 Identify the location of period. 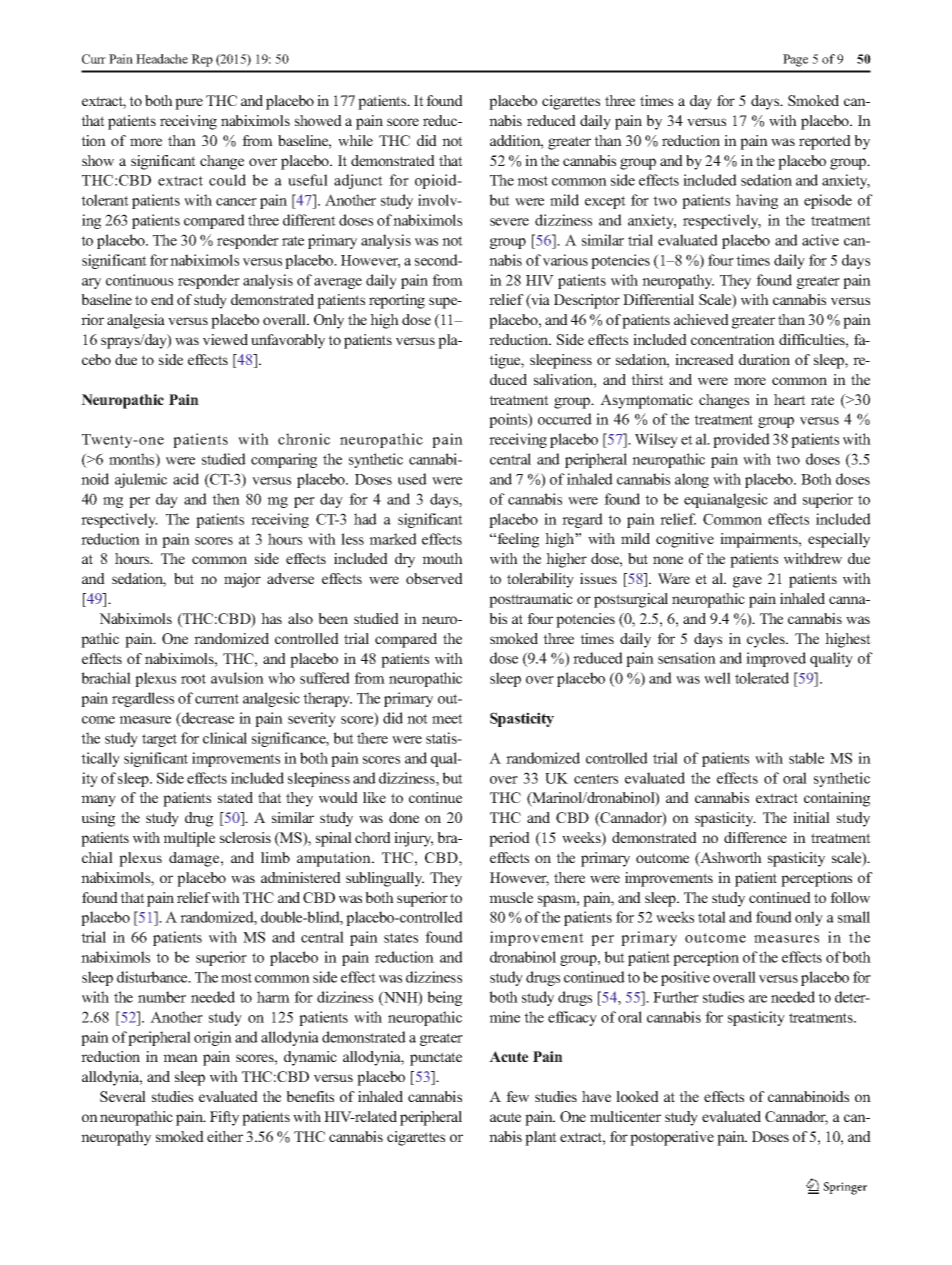
(509, 839).
